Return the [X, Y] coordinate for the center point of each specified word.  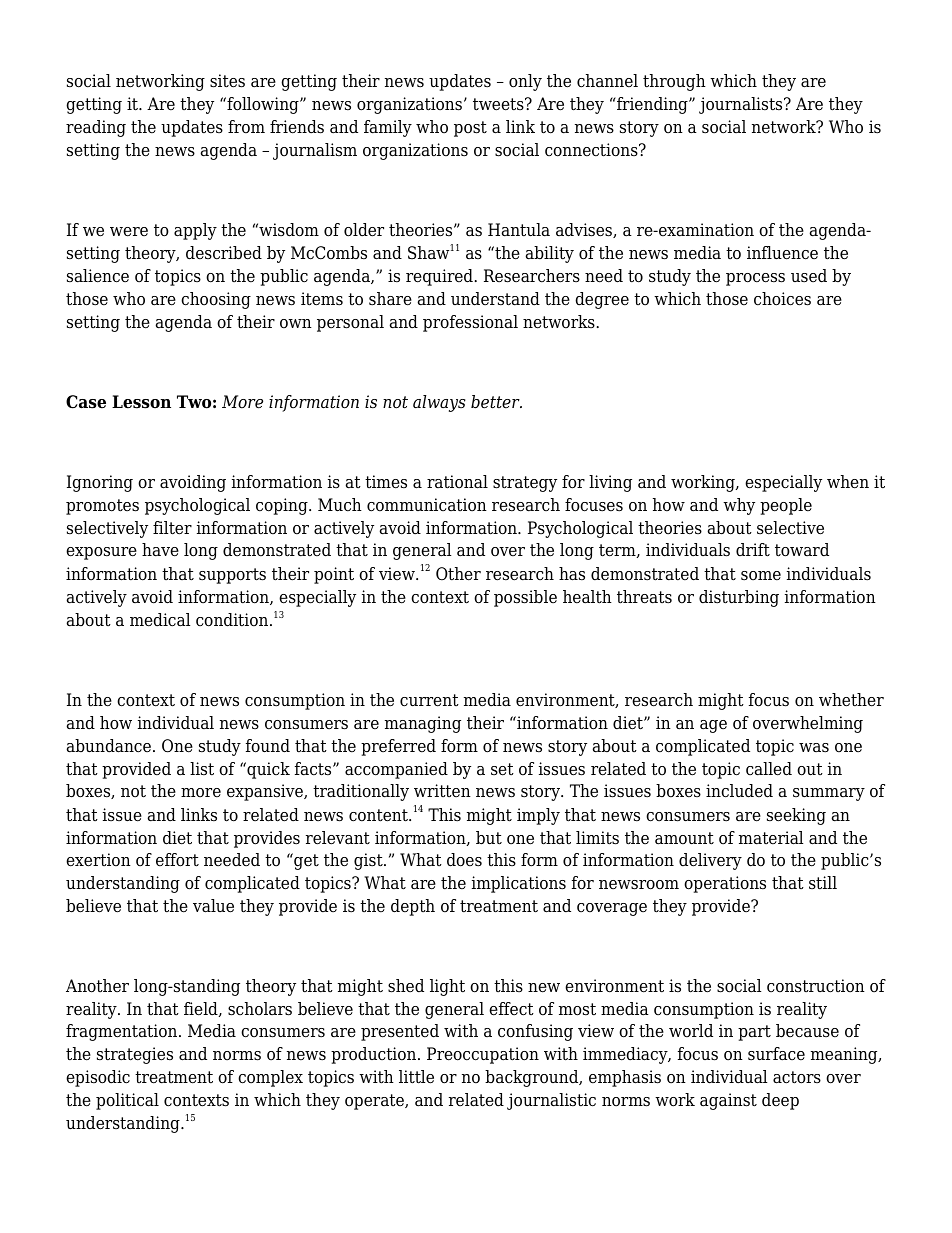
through [674, 82]
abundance [109, 746]
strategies [135, 1055]
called [769, 769]
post [470, 129]
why [739, 506]
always [439, 403]
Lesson [141, 402]
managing [423, 724]
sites [227, 81]
